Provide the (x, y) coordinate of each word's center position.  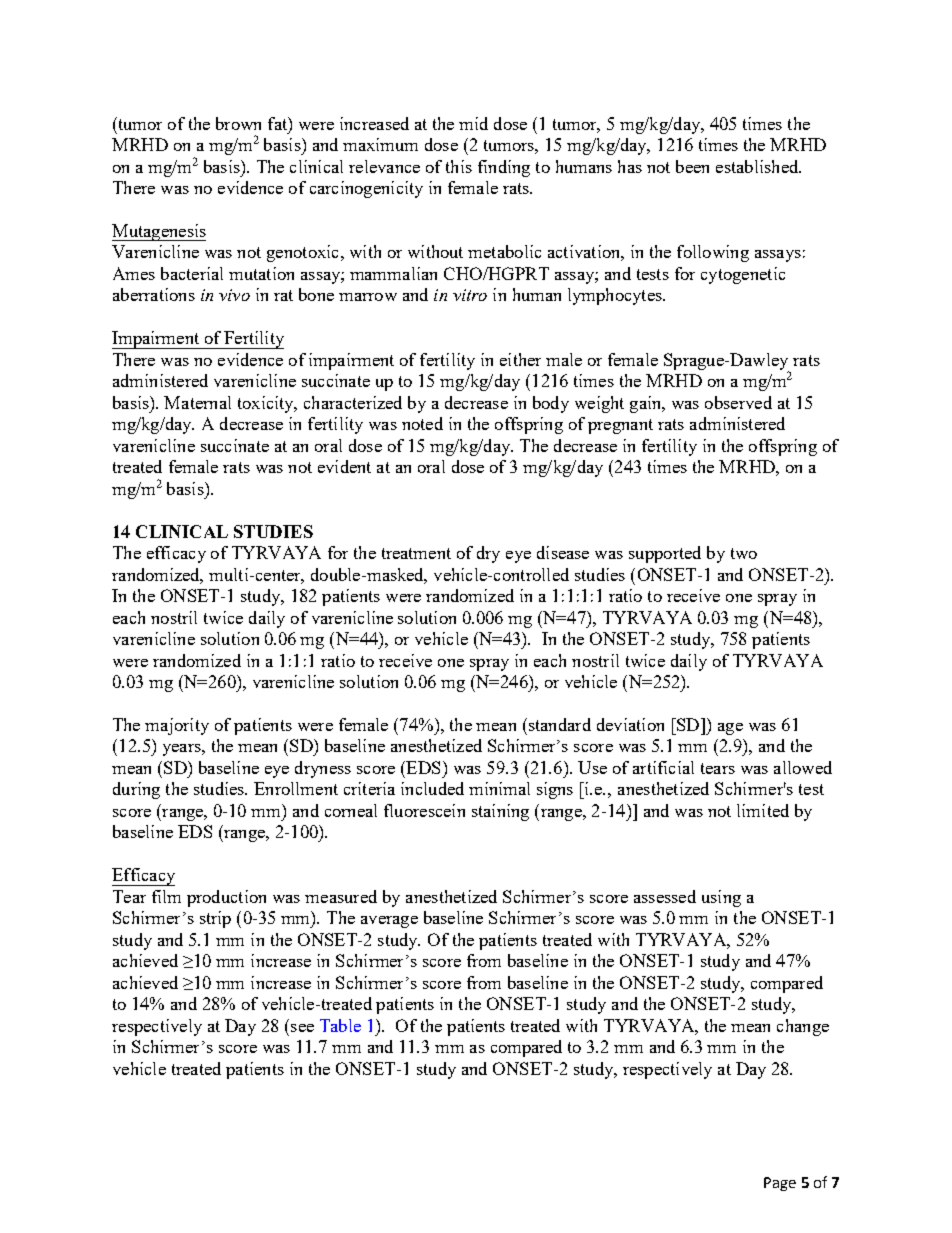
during (136, 790)
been (692, 166)
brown (238, 123)
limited (763, 810)
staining (500, 812)
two (744, 553)
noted (422, 423)
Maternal (197, 402)
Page (780, 1184)
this (459, 166)
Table (340, 1025)
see (302, 1028)
